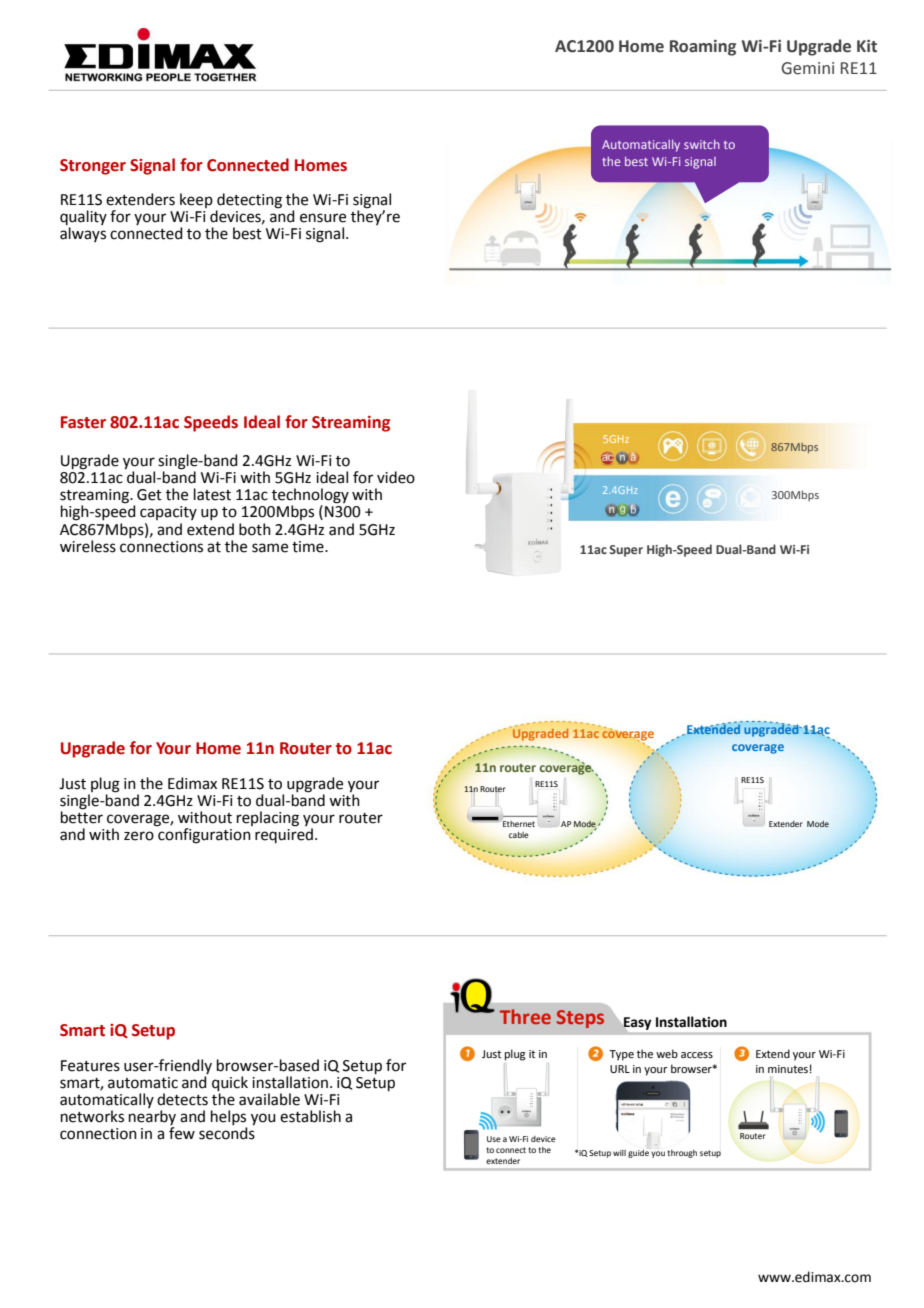  What do you see at coordinates (703, 48) in the page?
I see `Roaming` at bounding box center [703, 48].
